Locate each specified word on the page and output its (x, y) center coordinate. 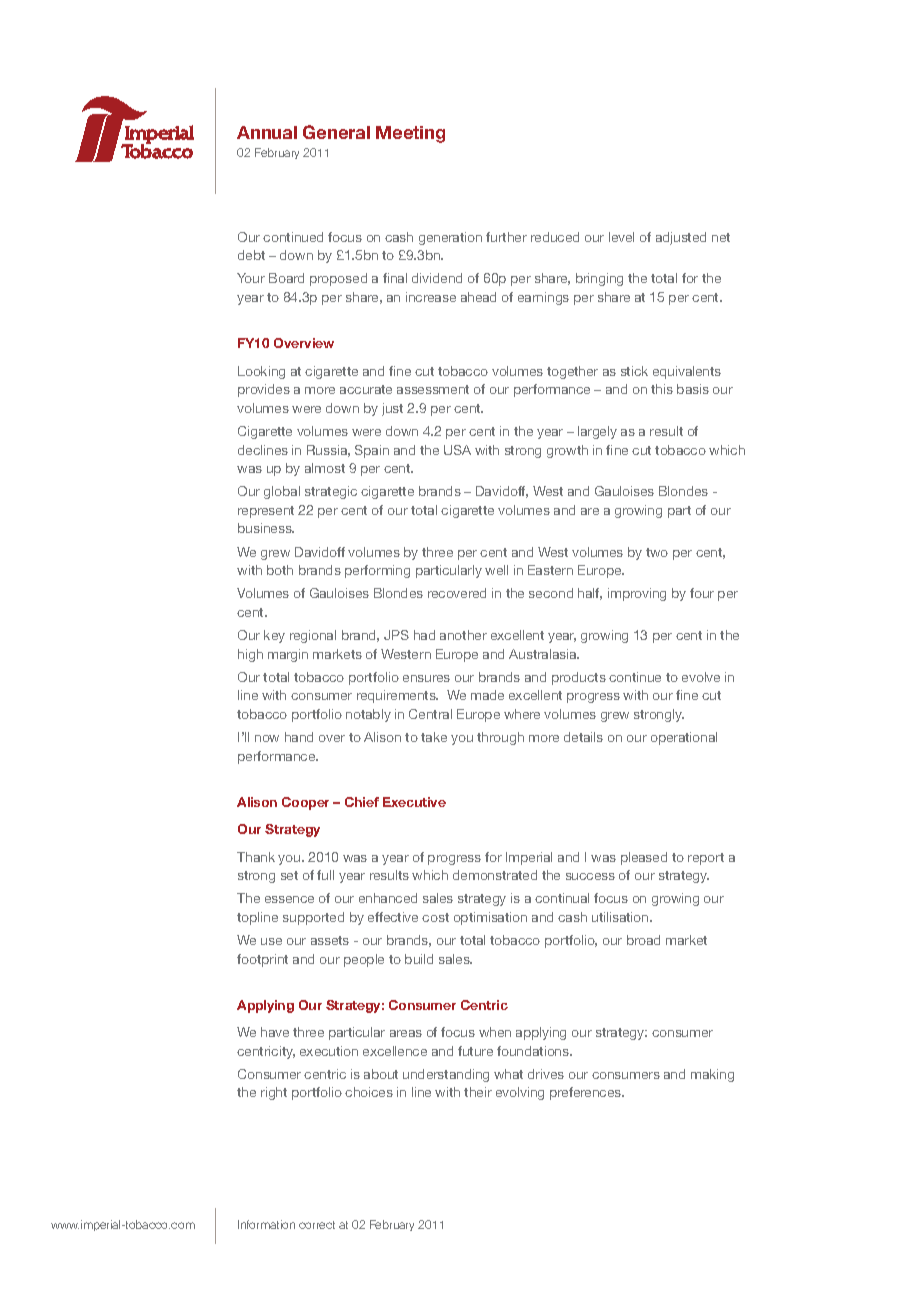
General (336, 132)
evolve (701, 677)
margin (288, 655)
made (487, 695)
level (621, 237)
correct (317, 1225)
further (506, 237)
